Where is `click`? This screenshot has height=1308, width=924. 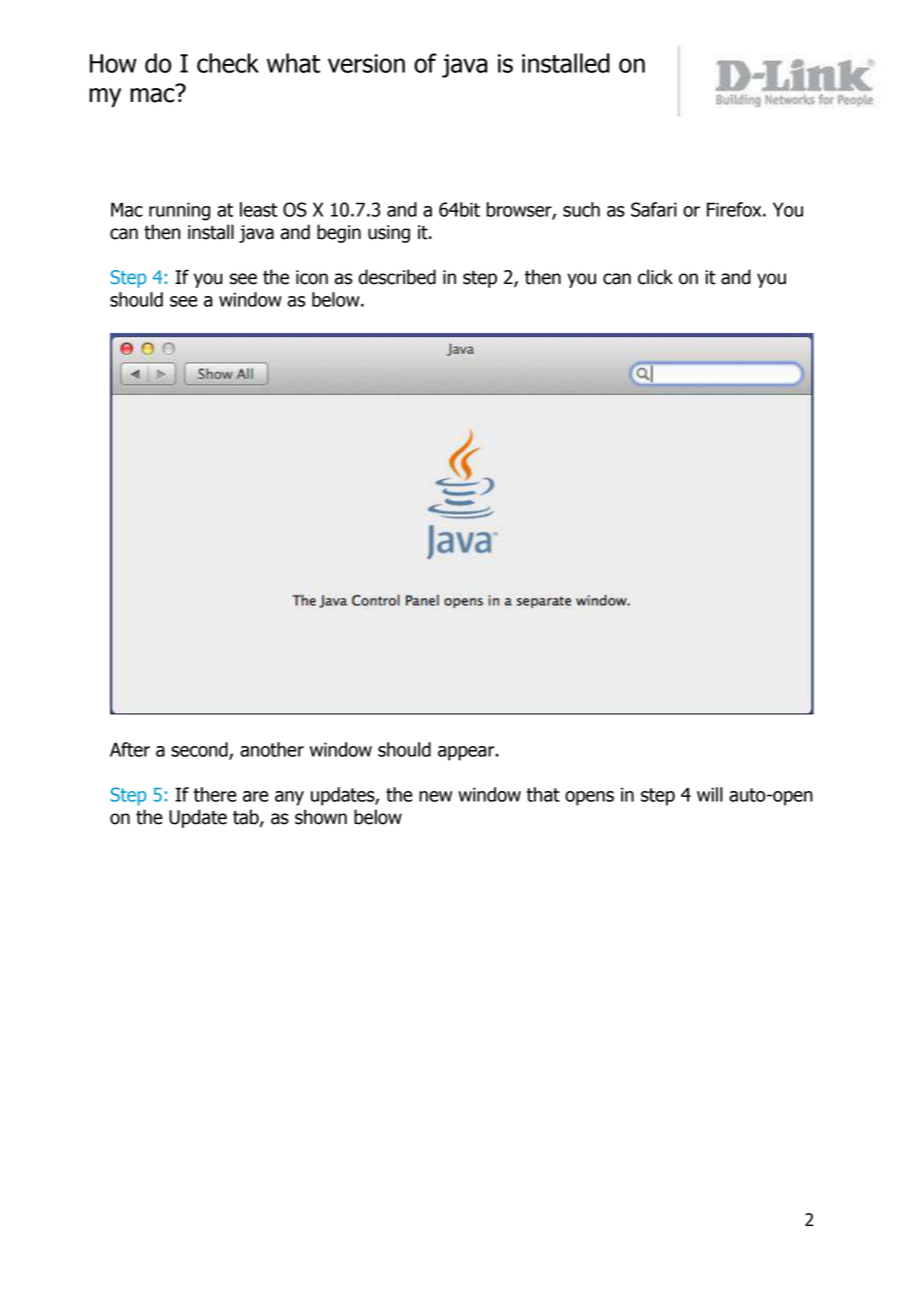
click is located at coordinates (655, 277).
